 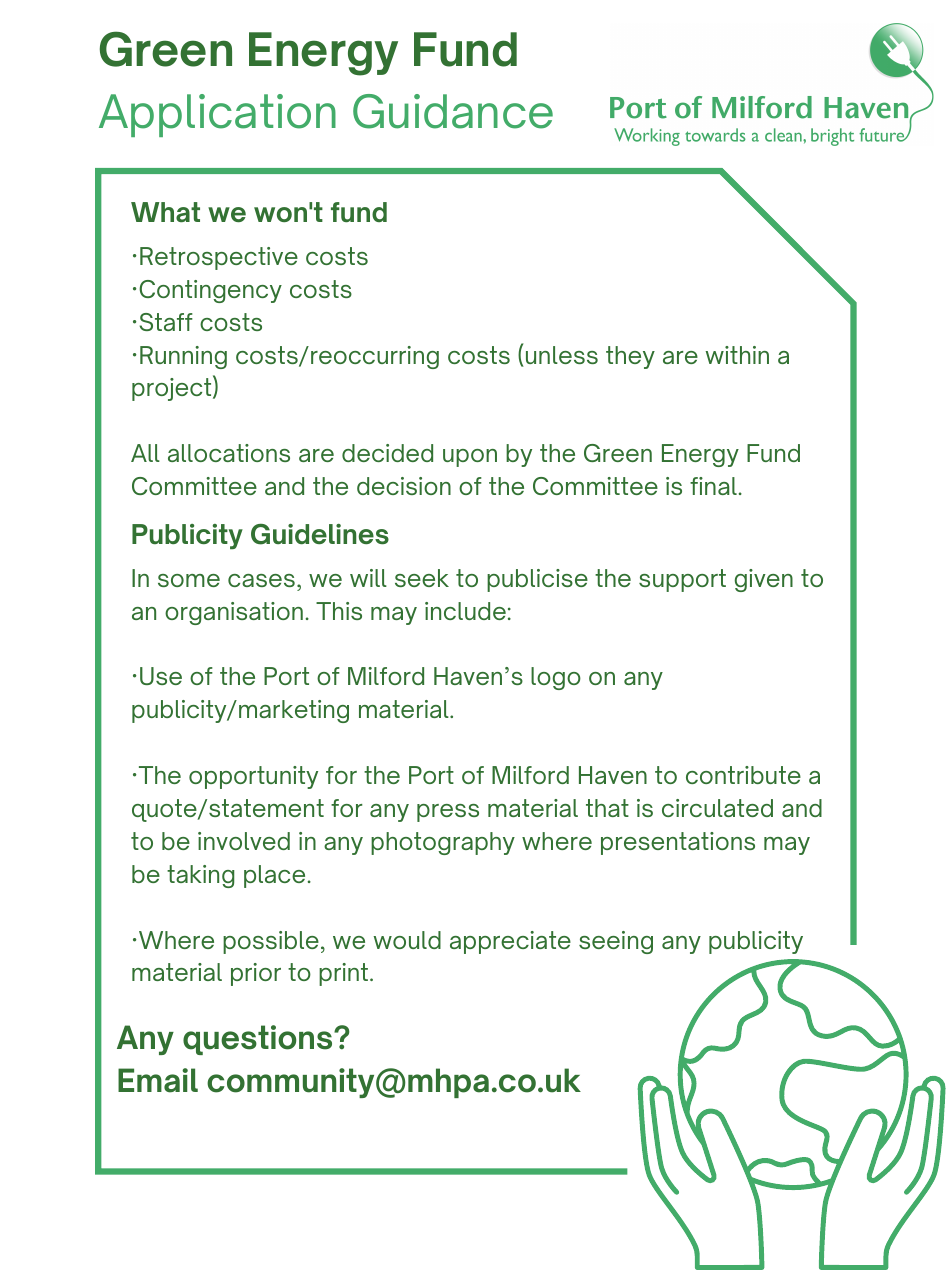 What do you see at coordinates (217, 115) in the document?
I see `Application` at bounding box center [217, 115].
